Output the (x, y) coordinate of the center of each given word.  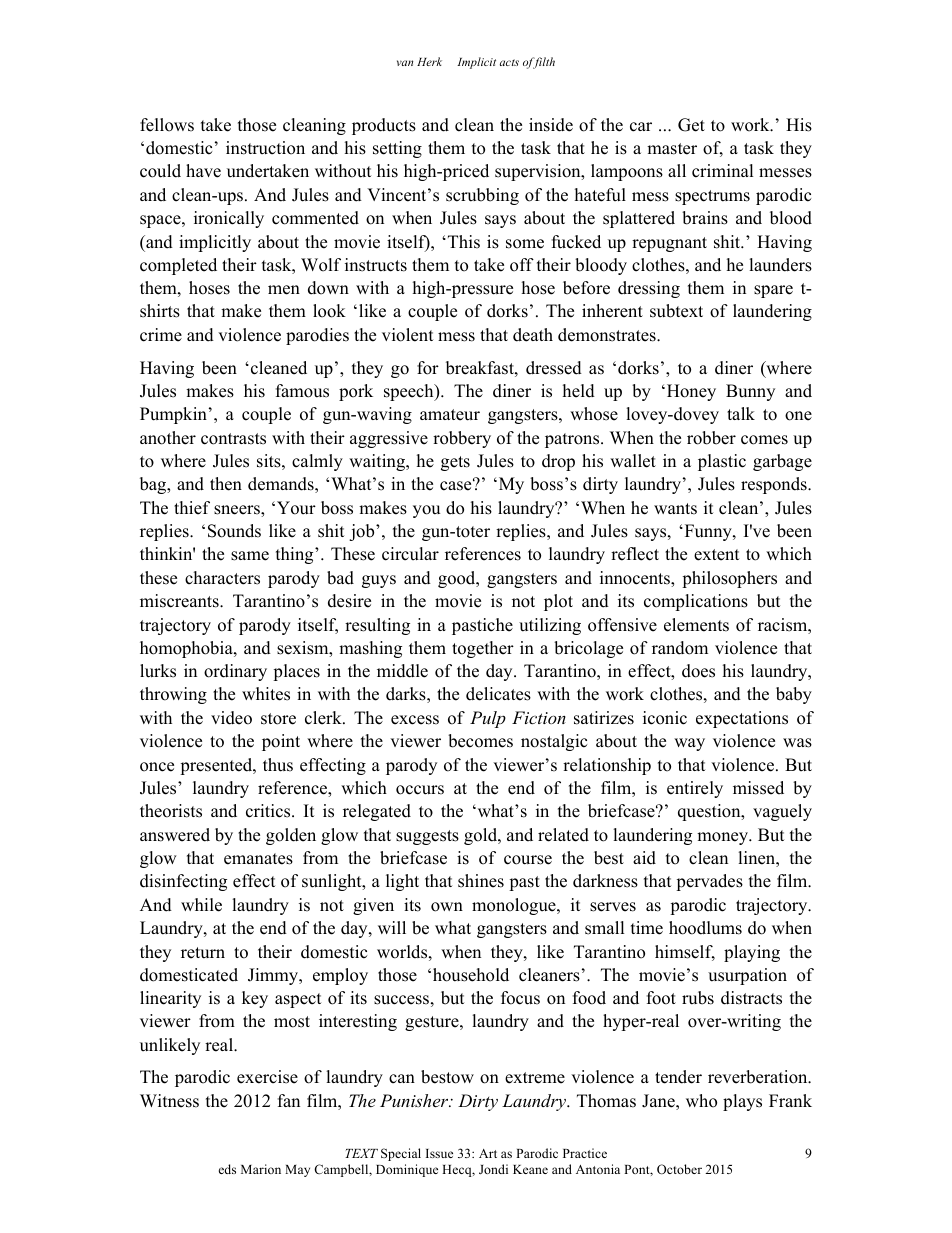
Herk (429, 61)
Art (488, 1153)
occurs (420, 790)
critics (269, 811)
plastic (722, 462)
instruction (265, 148)
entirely (695, 789)
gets (455, 463)
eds (227, 1169)
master (672, 149)
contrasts (233, 439)
